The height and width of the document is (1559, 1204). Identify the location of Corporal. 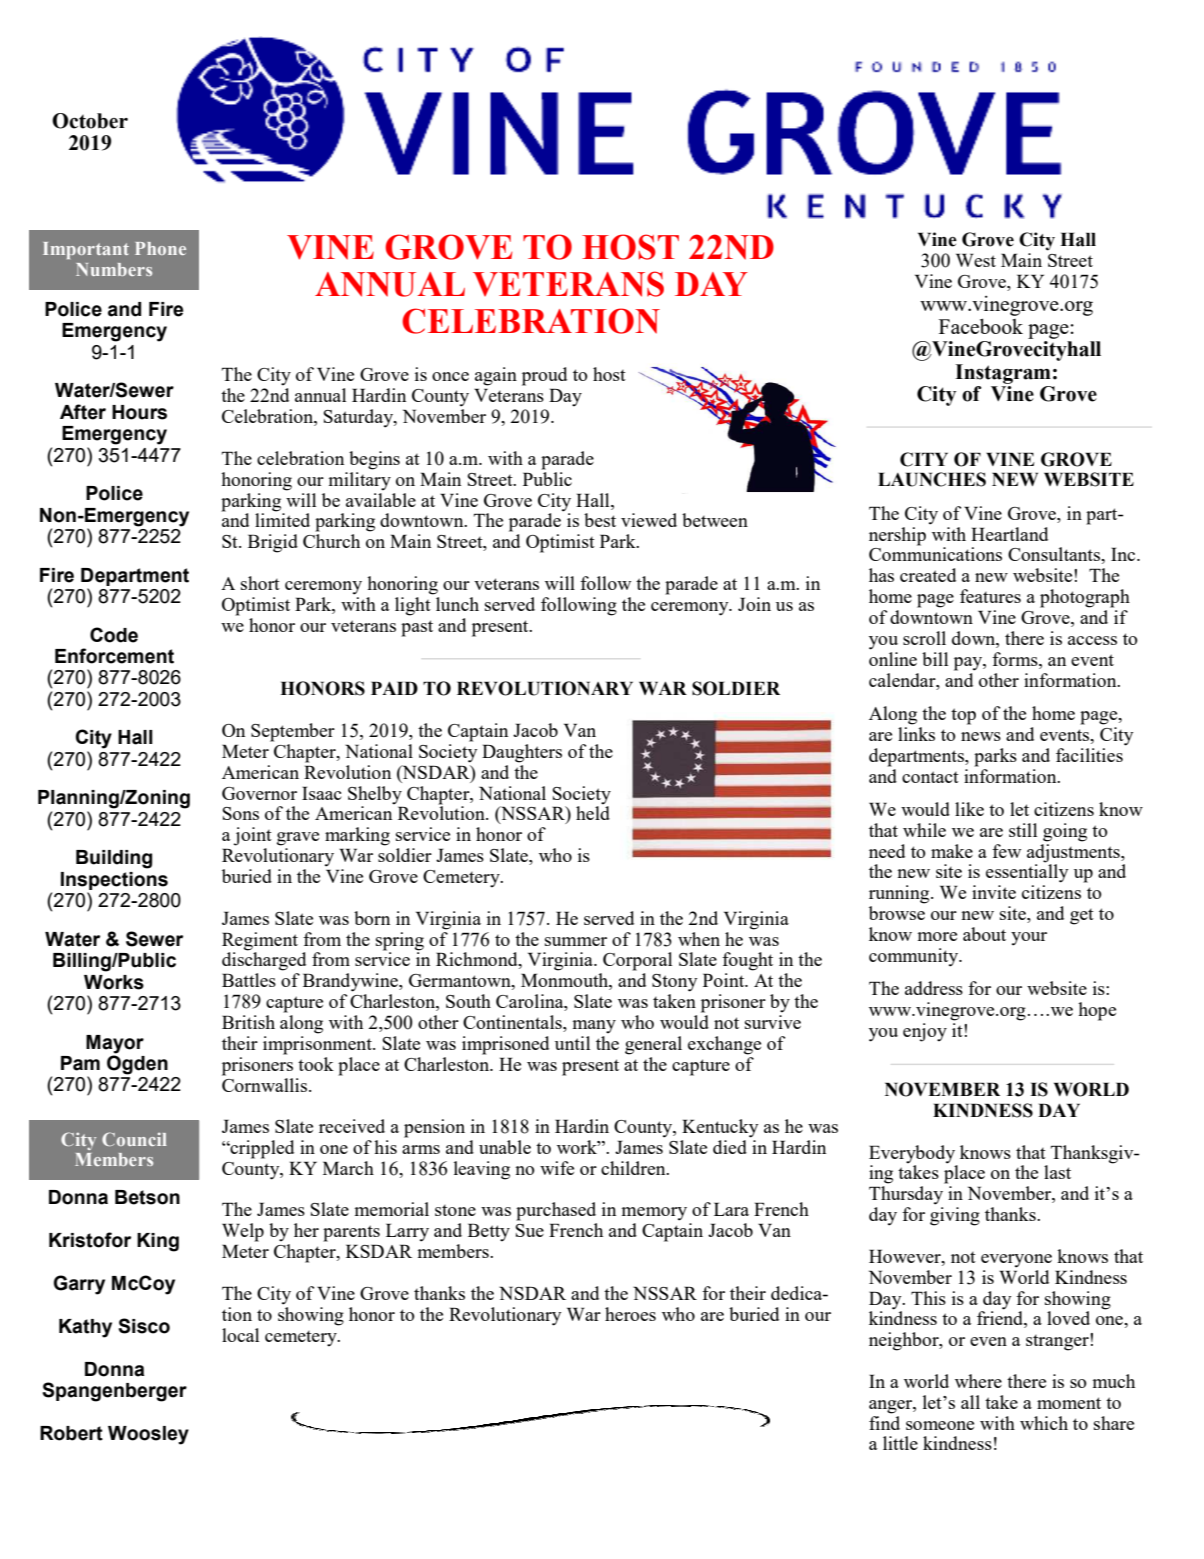
(637, 961).
